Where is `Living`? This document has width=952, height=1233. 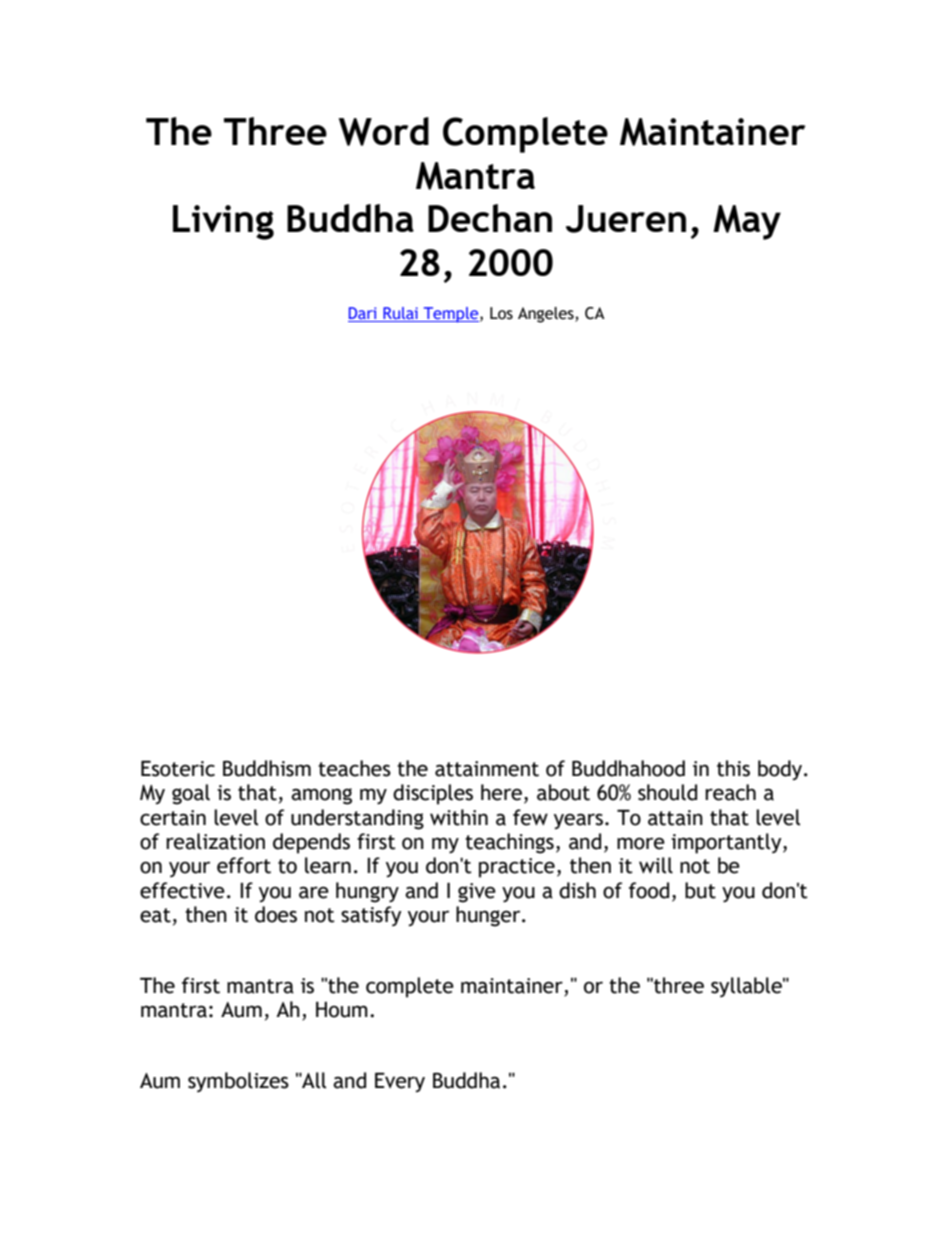
Living is located at coordinates (223, 222).
